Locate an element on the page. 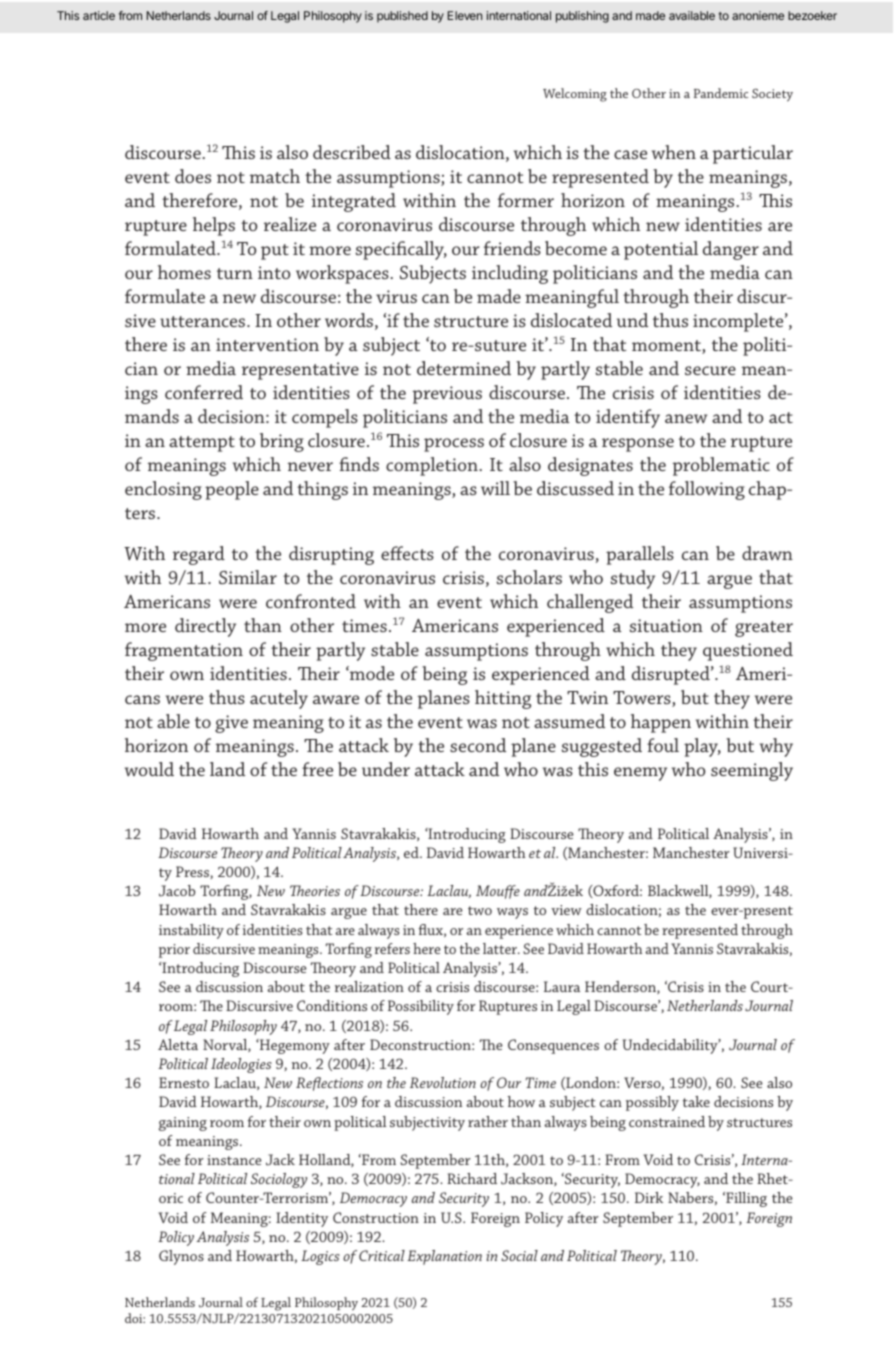  Pandemic is located at coordinates (721, 93).
